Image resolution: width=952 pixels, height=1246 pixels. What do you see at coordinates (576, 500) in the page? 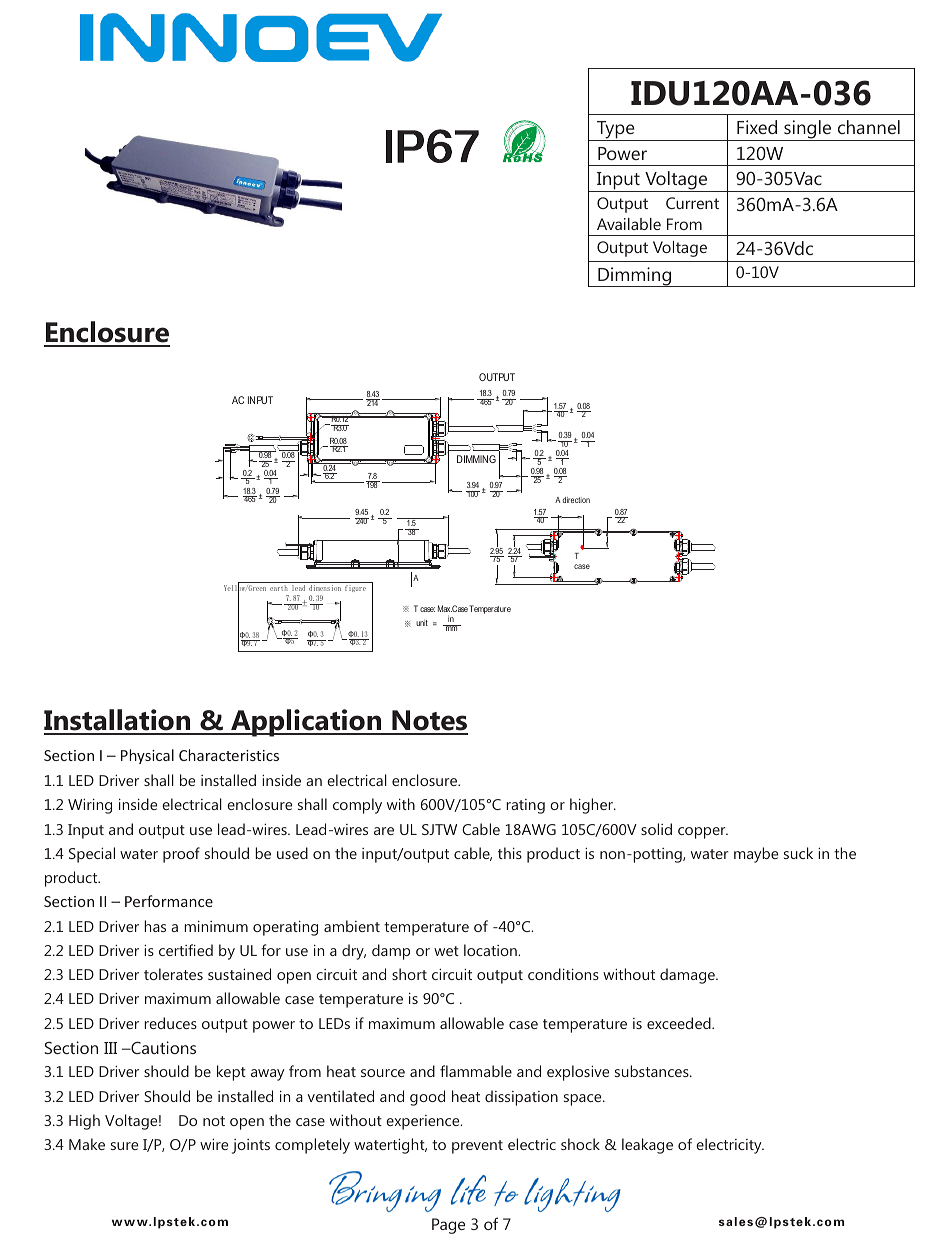
I see `direction` at bounding box center [576, 500].
